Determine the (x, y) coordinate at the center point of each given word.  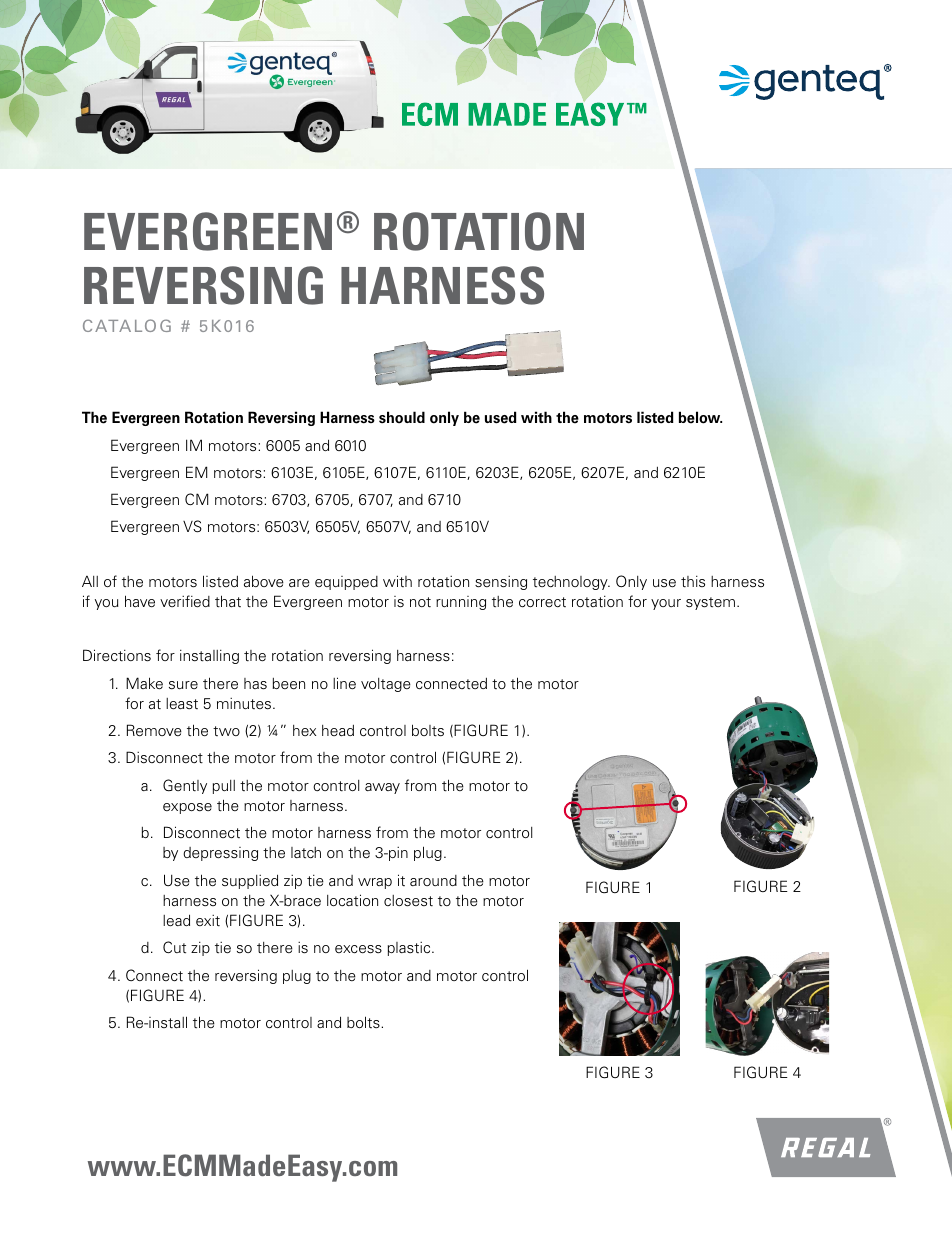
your (666, 604)
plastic (410, 949)
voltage (386, 685)
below (700, 417)
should (402, 417)
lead (176, 920)
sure (183, 685)
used (501, 417)
